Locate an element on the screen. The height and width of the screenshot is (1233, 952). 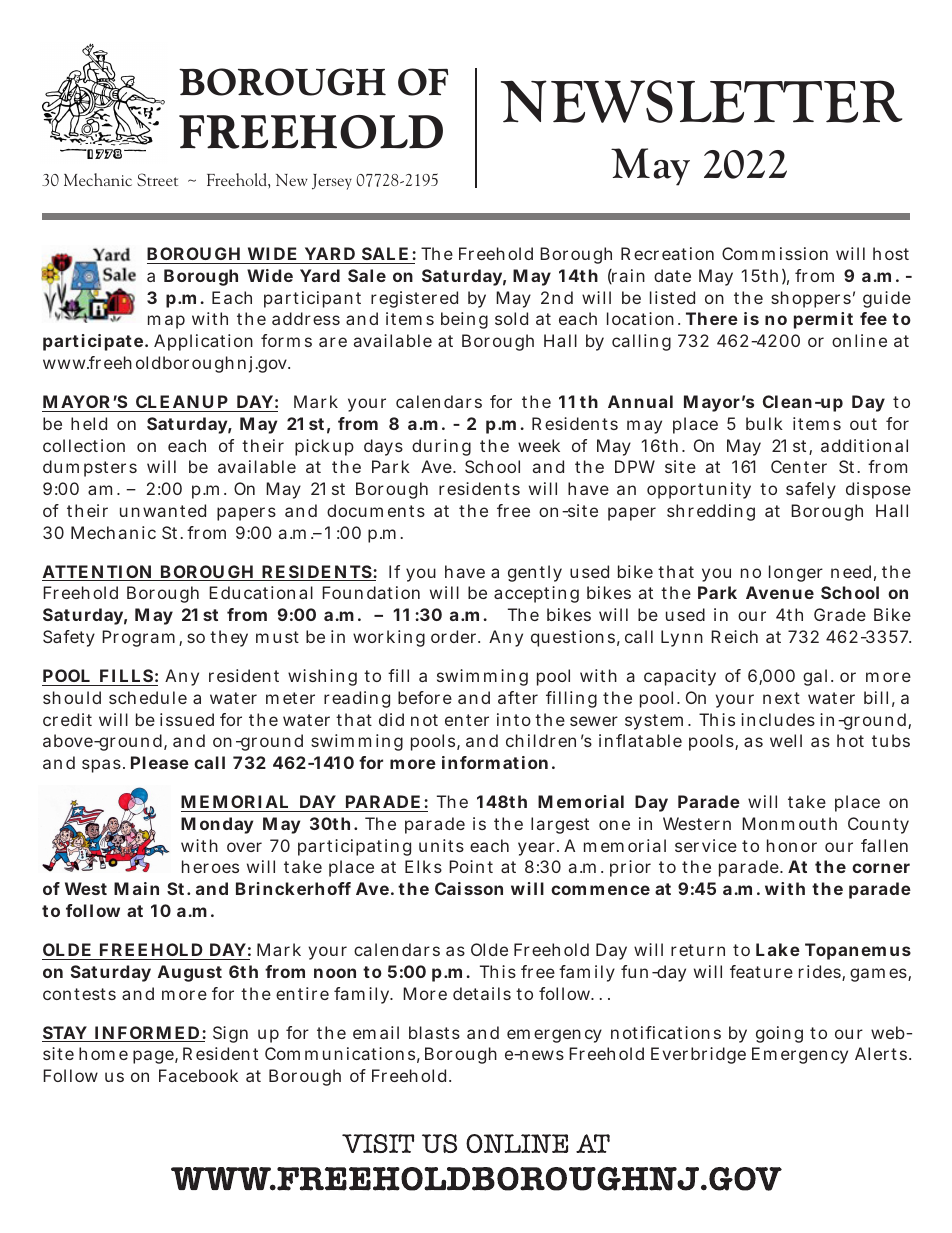
well is located at coordinates (786, 740).
